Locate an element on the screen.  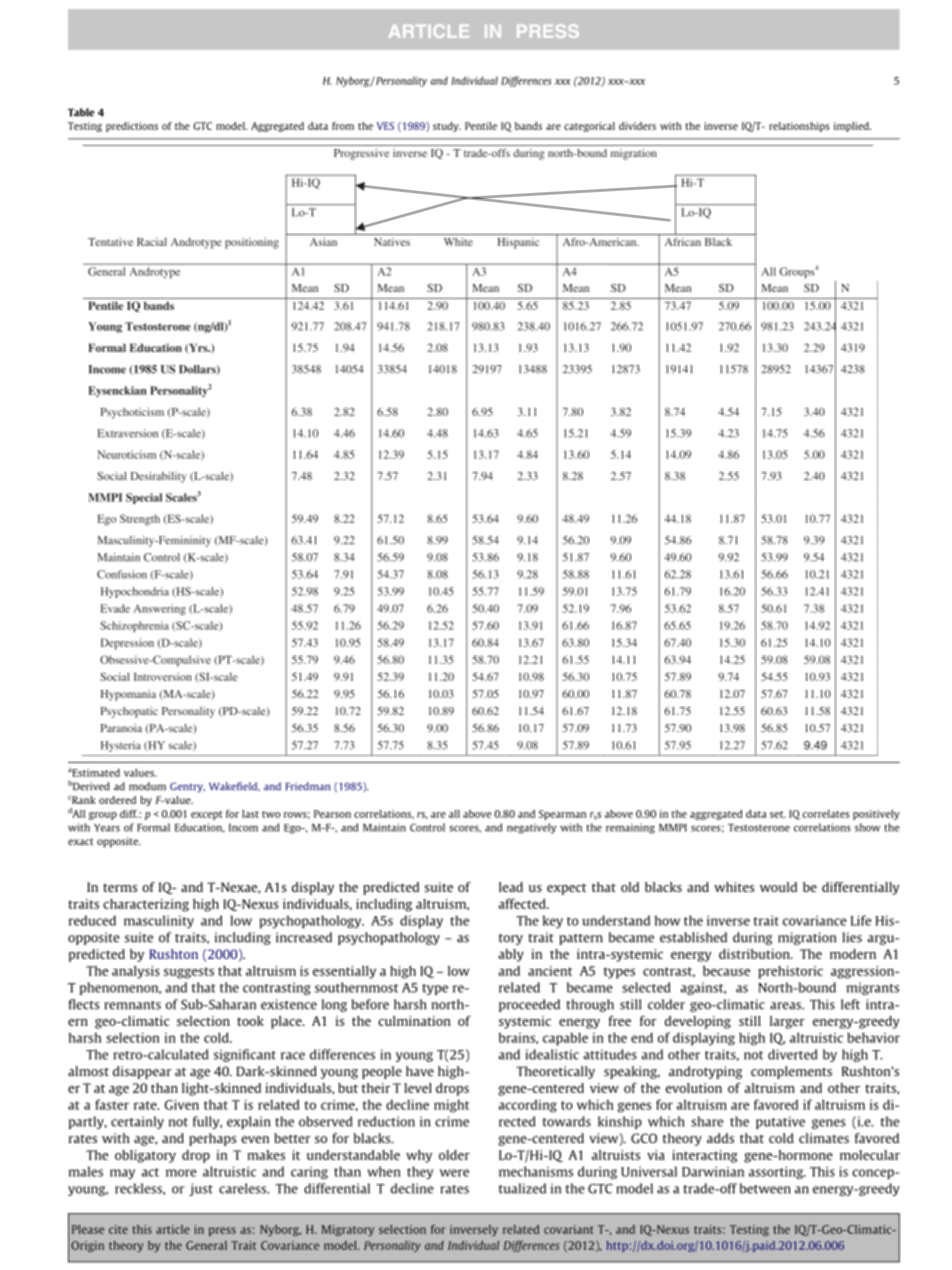
set is located at coordinates (778, 814).
